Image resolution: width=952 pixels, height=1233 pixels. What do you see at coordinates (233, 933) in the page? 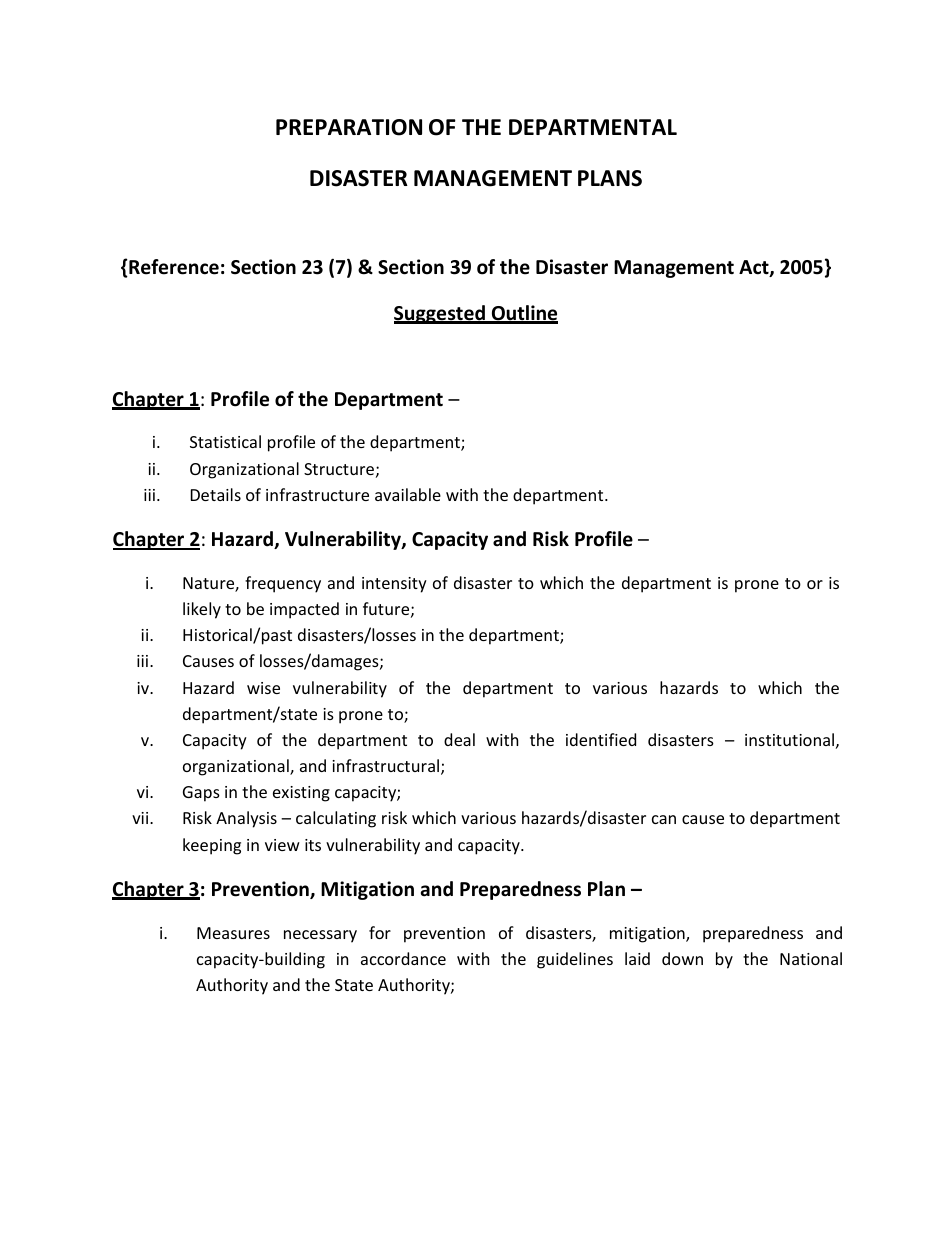
I see `Measures` at bounding box center [233, 933].
